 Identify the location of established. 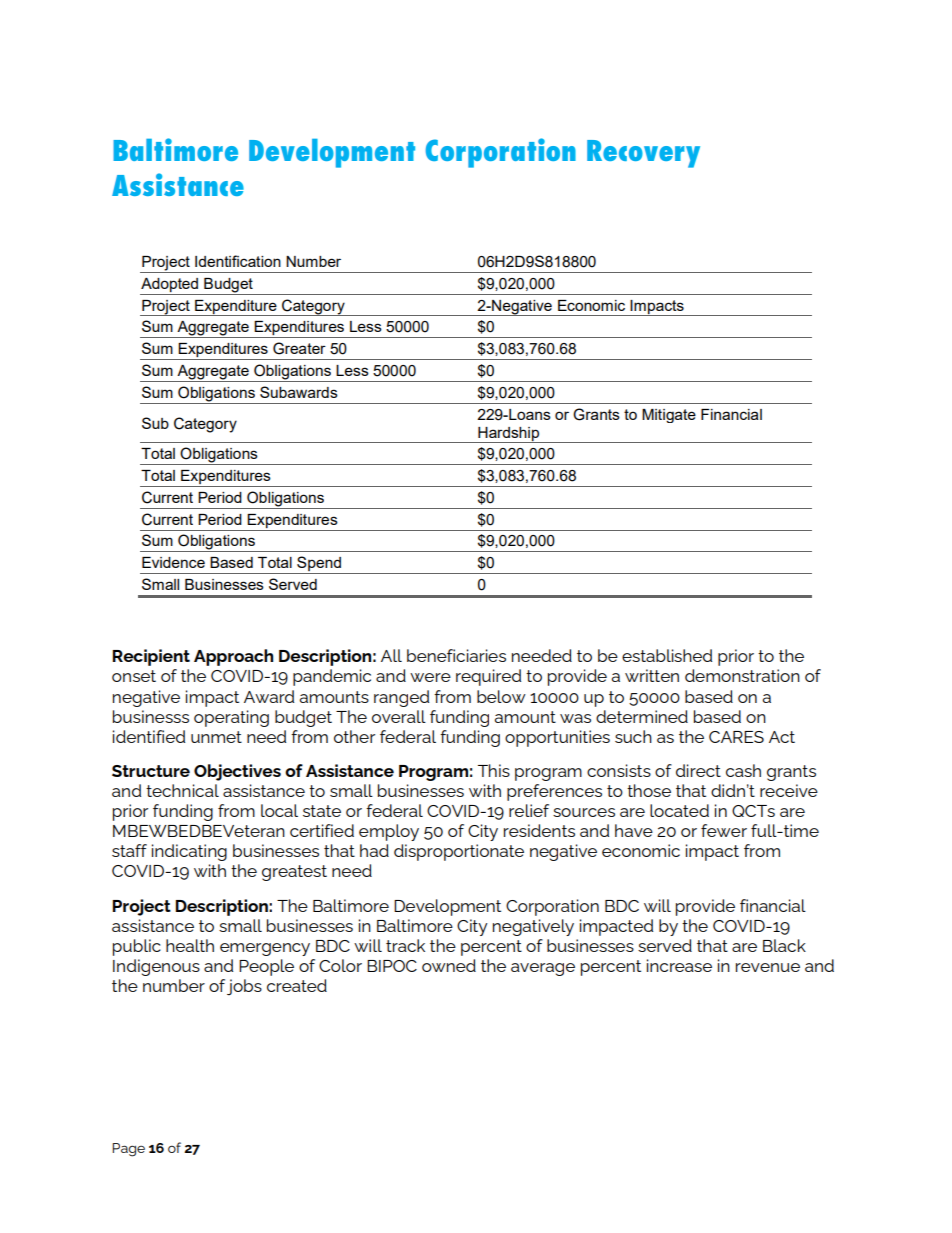
(667, 655).
